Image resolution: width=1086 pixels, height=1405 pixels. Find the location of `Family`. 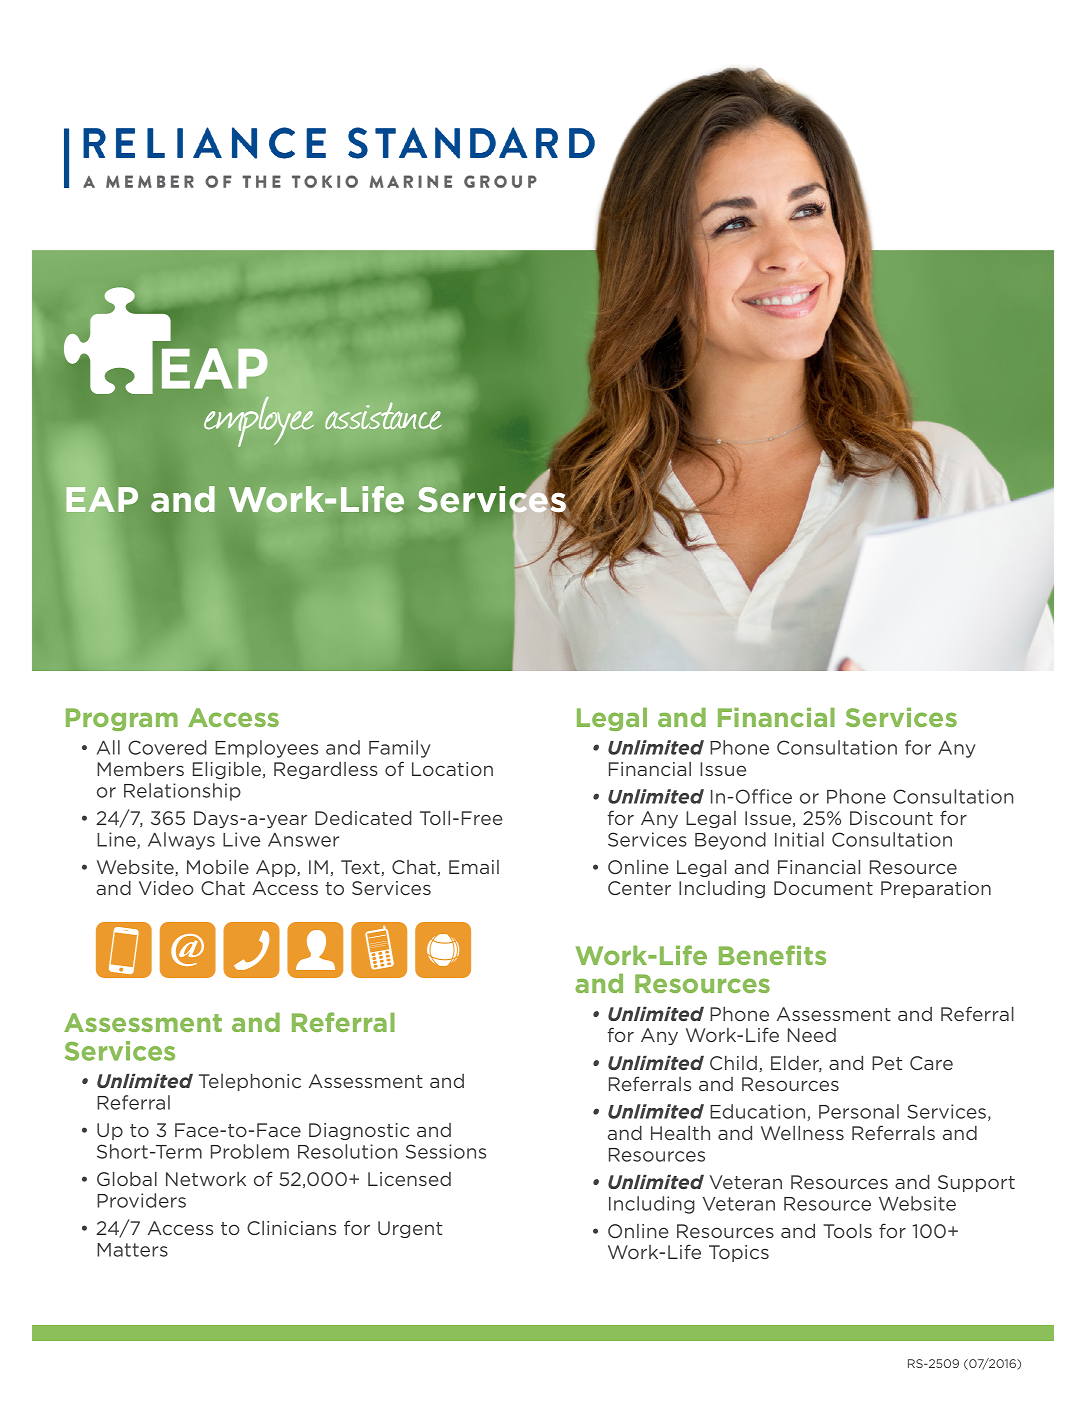

Family is located at coordinates (400, 749).
